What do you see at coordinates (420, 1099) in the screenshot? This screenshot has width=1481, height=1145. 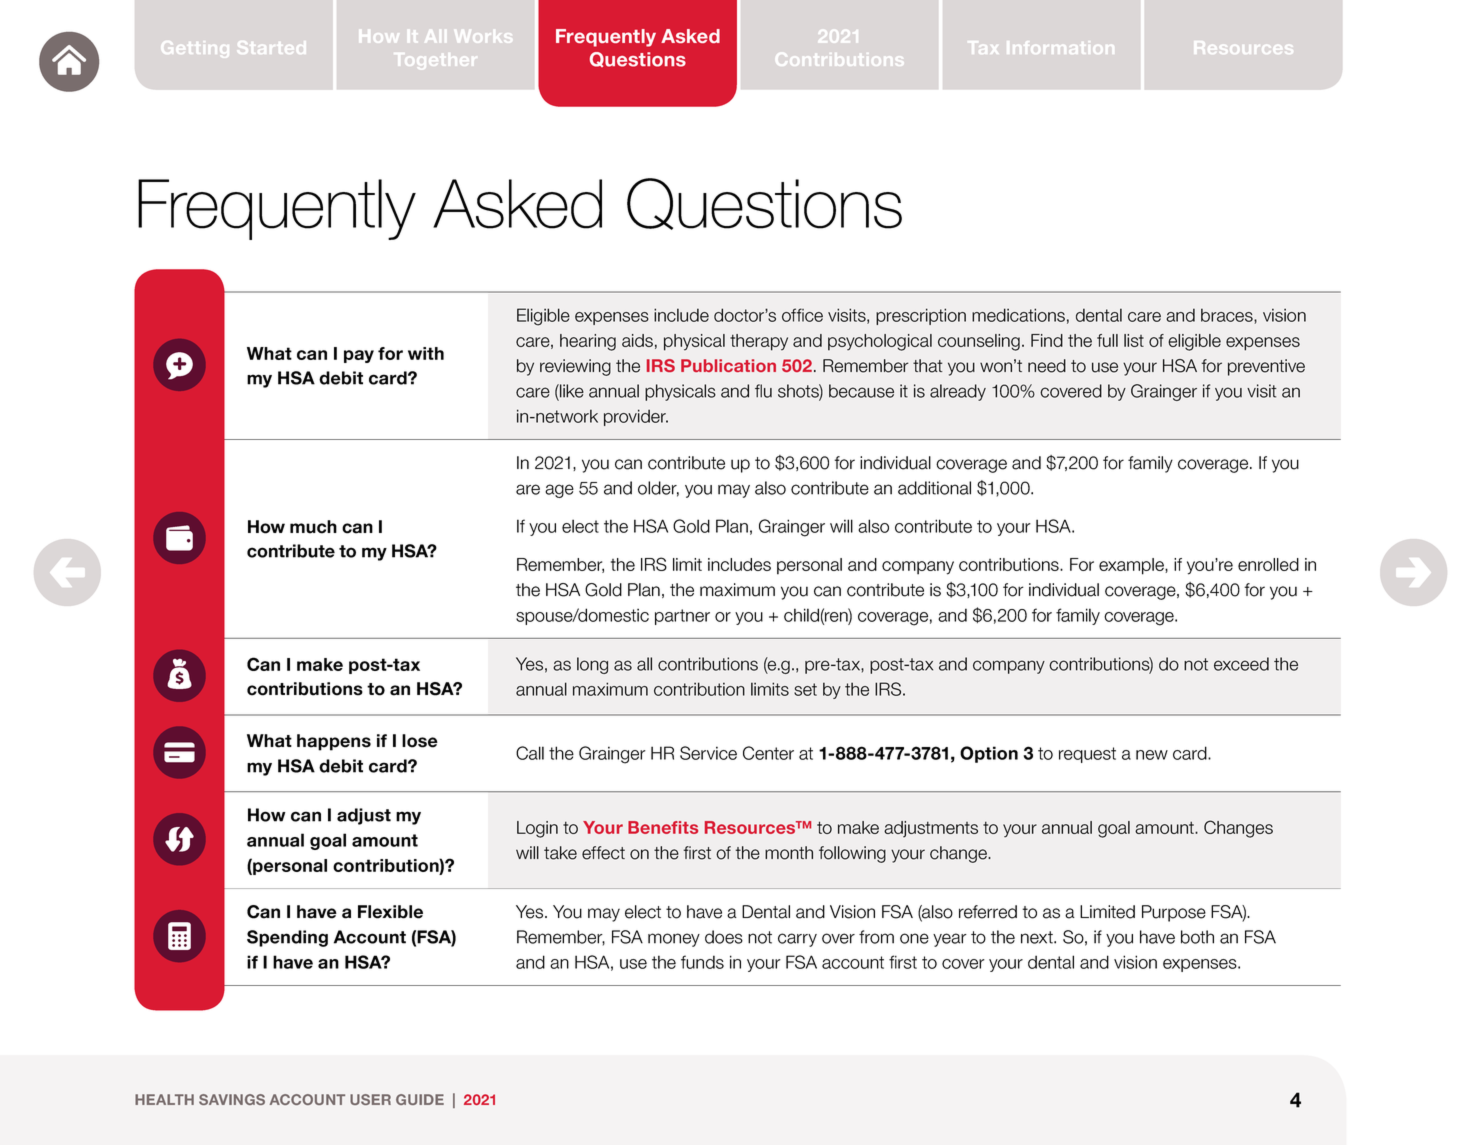 I see `GUIDE` at bounding box center [420, 1099].
